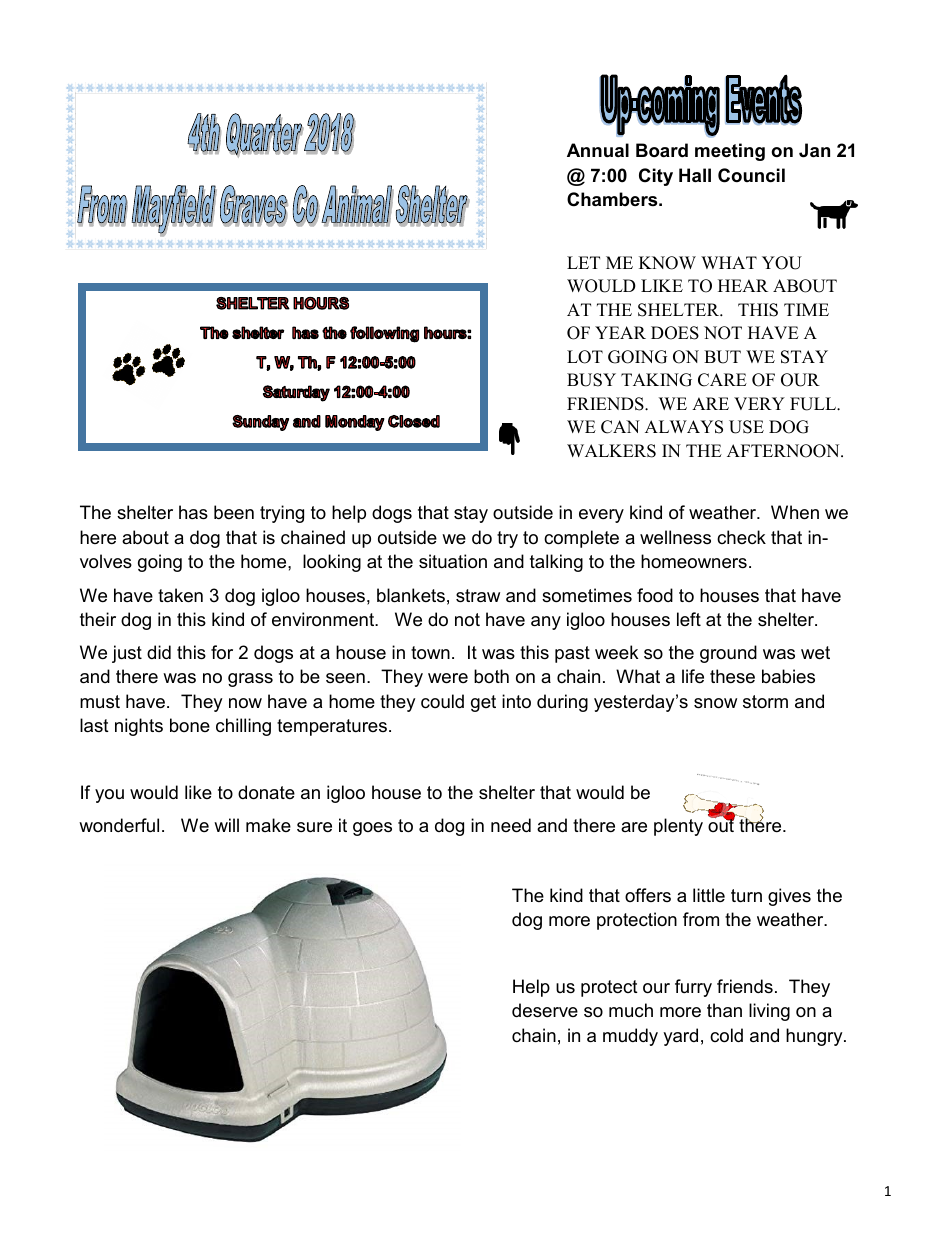  I want to click on will, so click(226, 825).
